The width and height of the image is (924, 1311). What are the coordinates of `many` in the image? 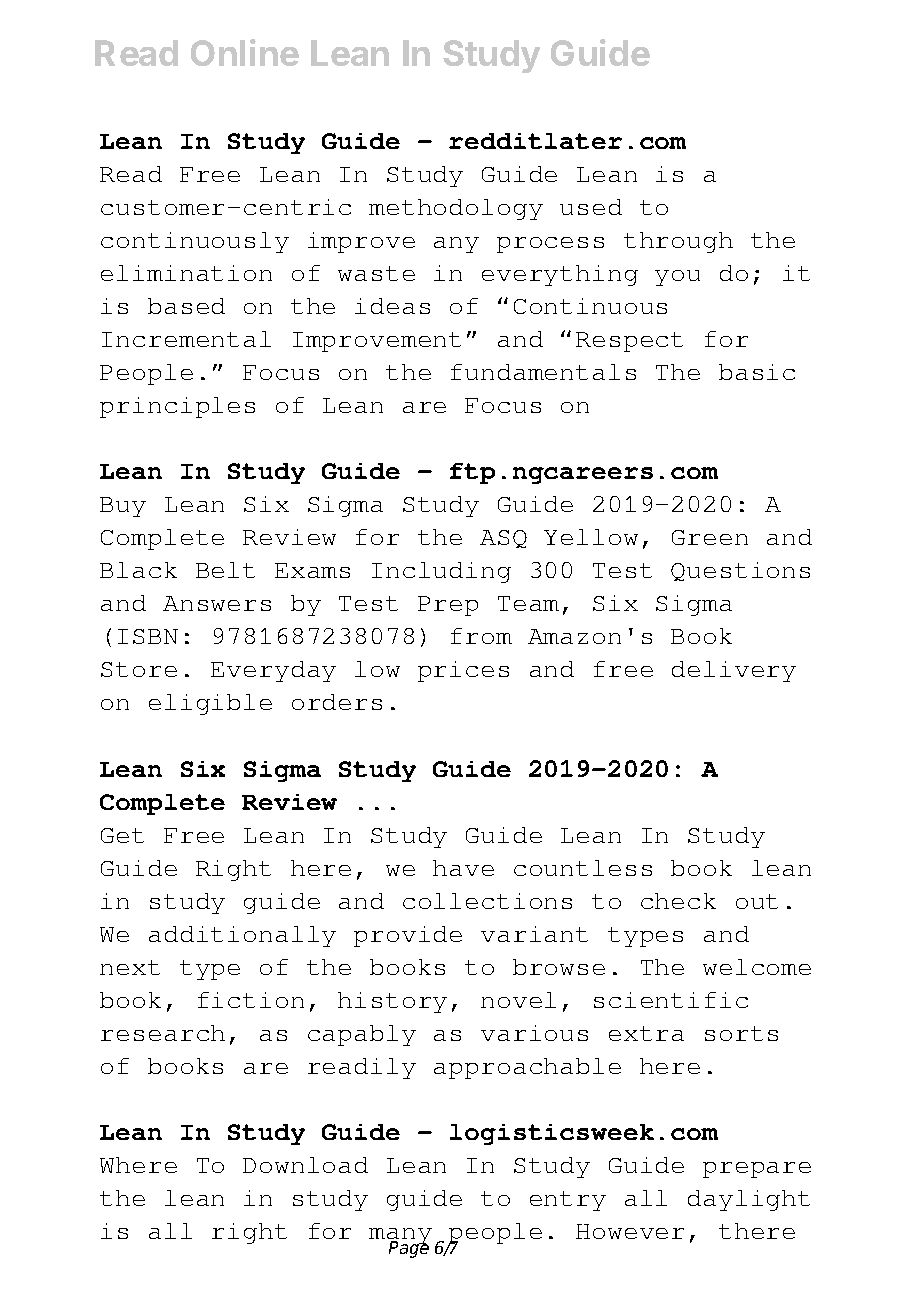 It's located at (400, 1237).
